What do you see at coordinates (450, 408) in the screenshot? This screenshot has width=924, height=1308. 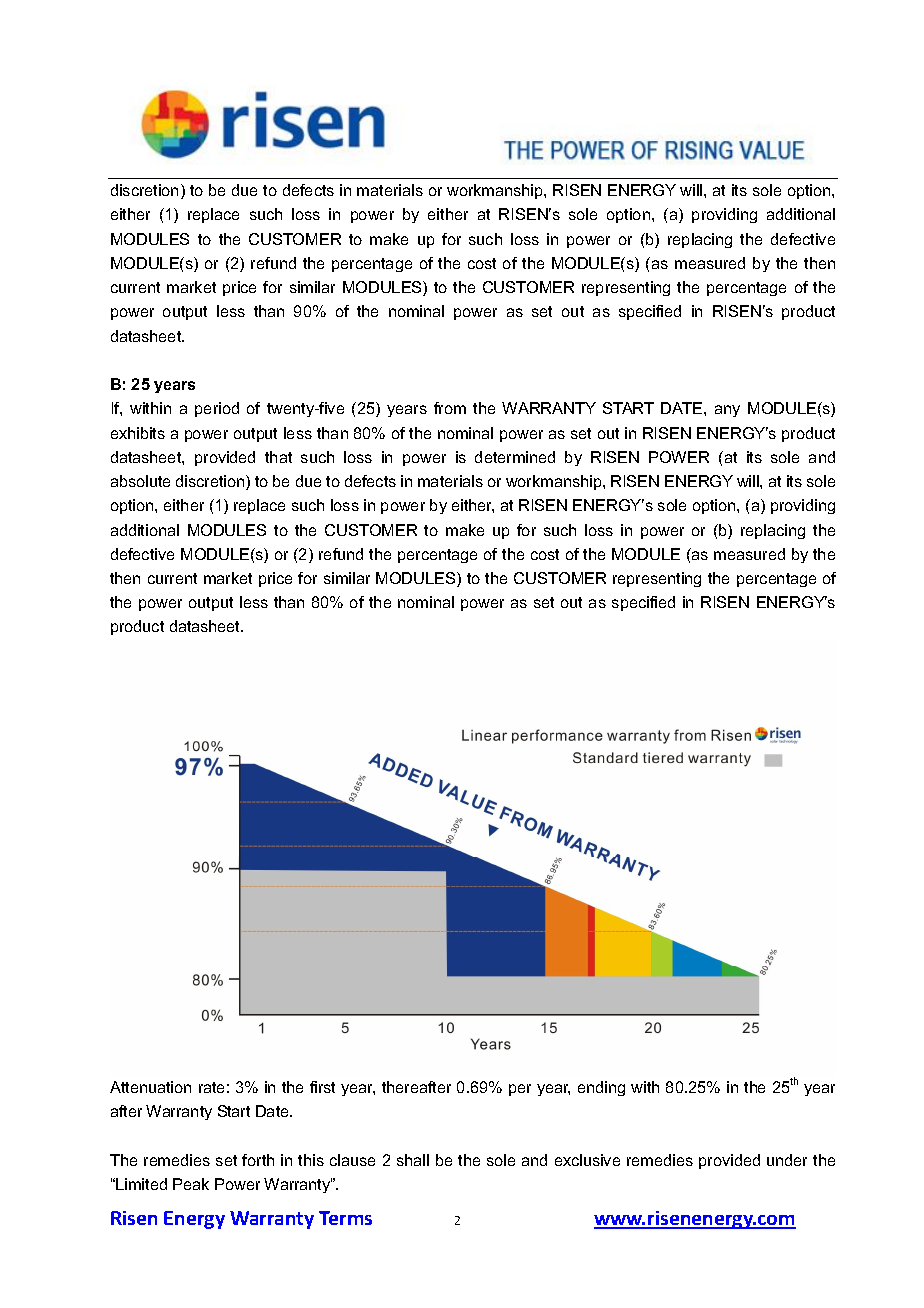 I see `from` at bounding box center [450, 408].
